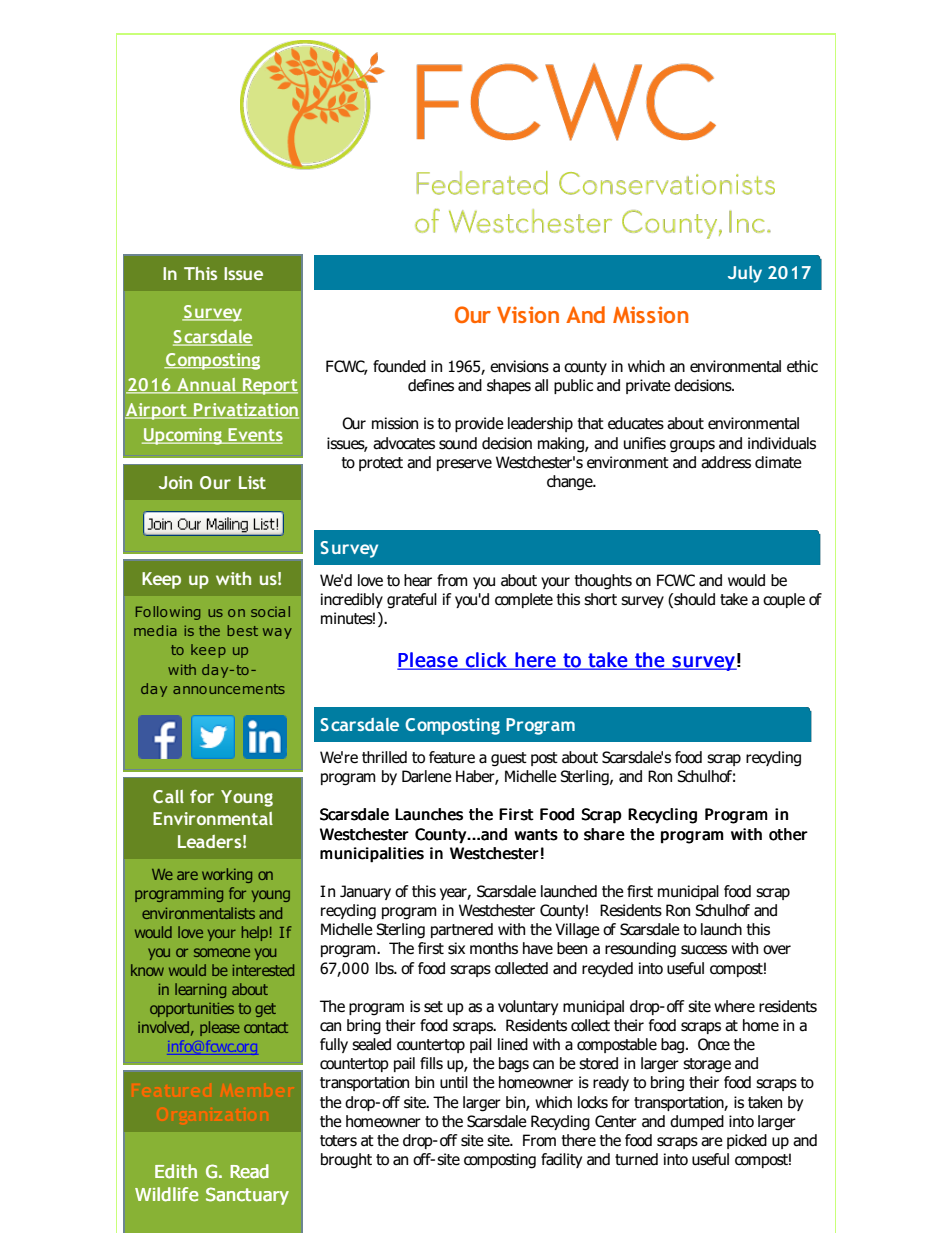  Describe the element at coordinates (509, 759) in the screenshot. I see `guest` at that location.
